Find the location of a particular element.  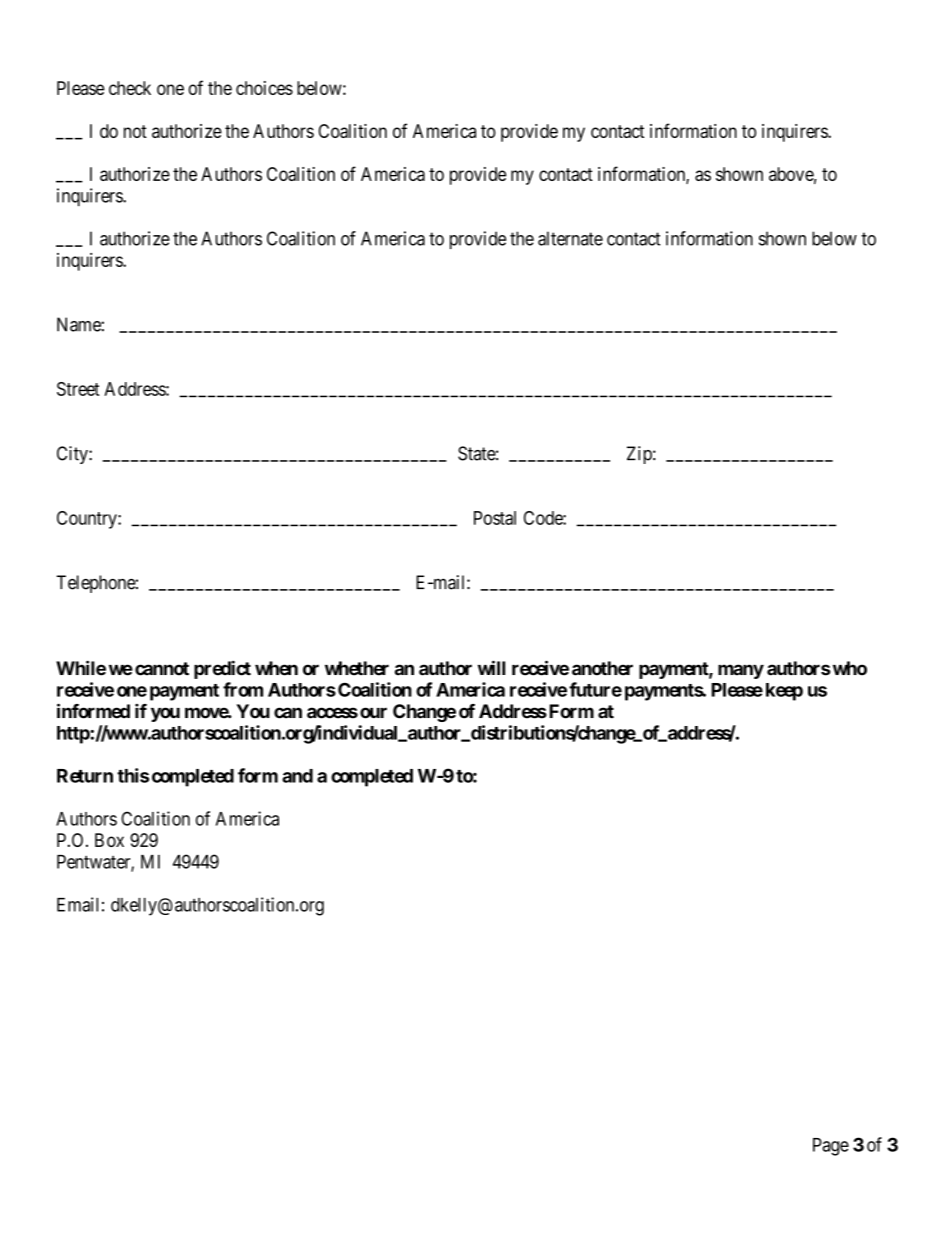

many is located at coordinates (741, 671).
